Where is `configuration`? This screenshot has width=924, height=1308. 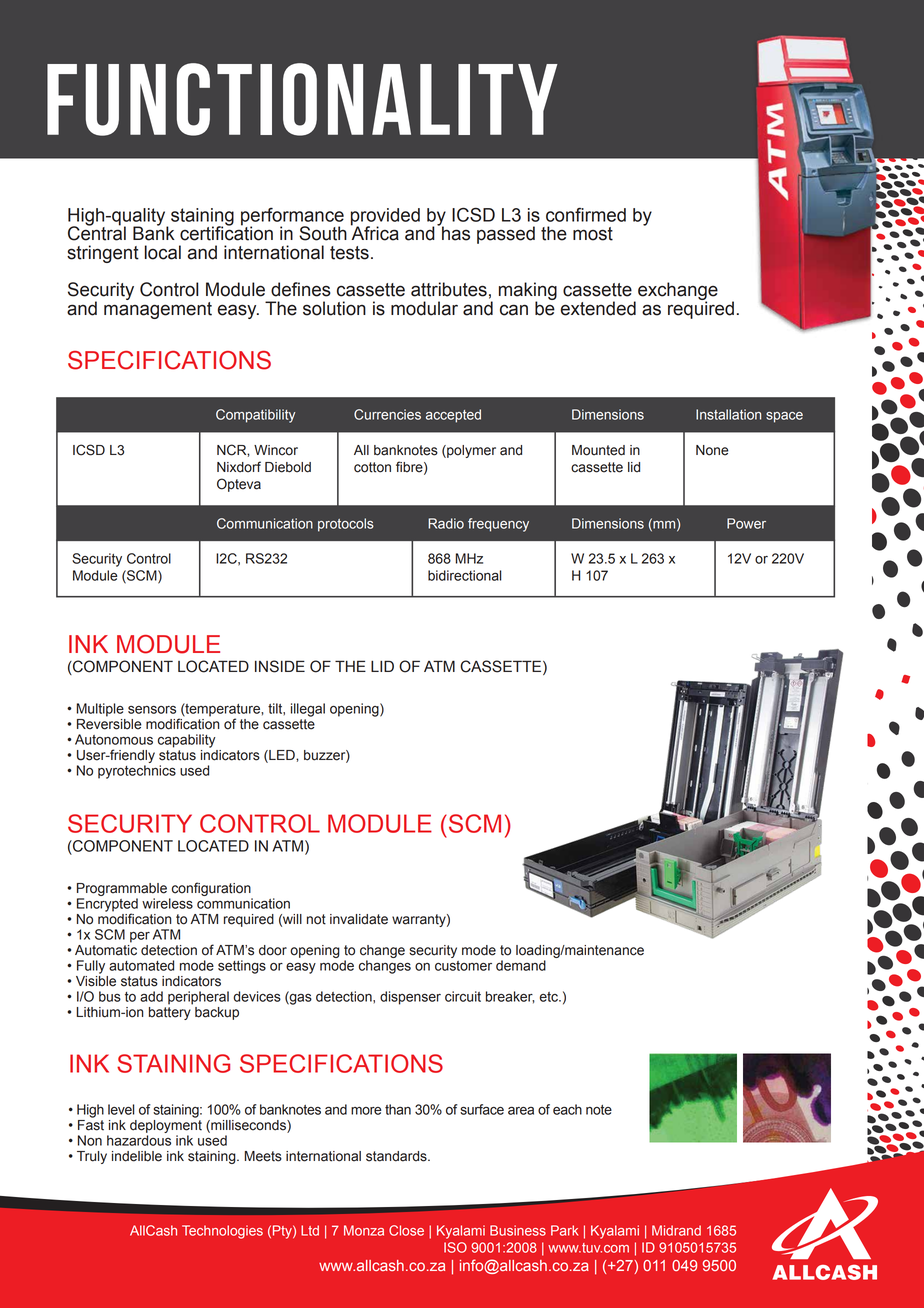
configuration is located at coordinates (211, 889).
